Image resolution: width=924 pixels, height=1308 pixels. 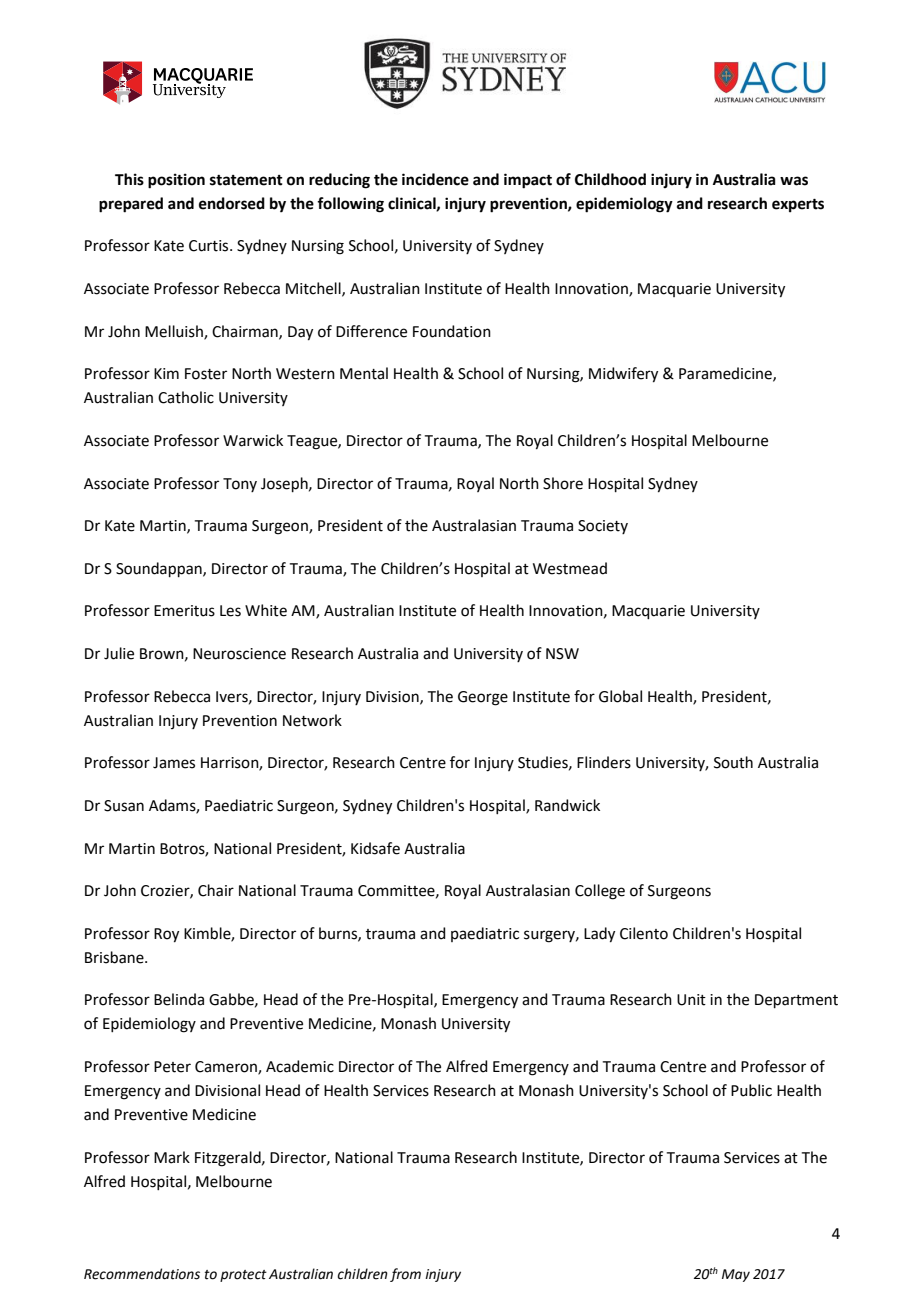 What do you see at coordinates (115, 957) in the screenshot?
I see `Brisbane` at bounding box center [115, 957].
